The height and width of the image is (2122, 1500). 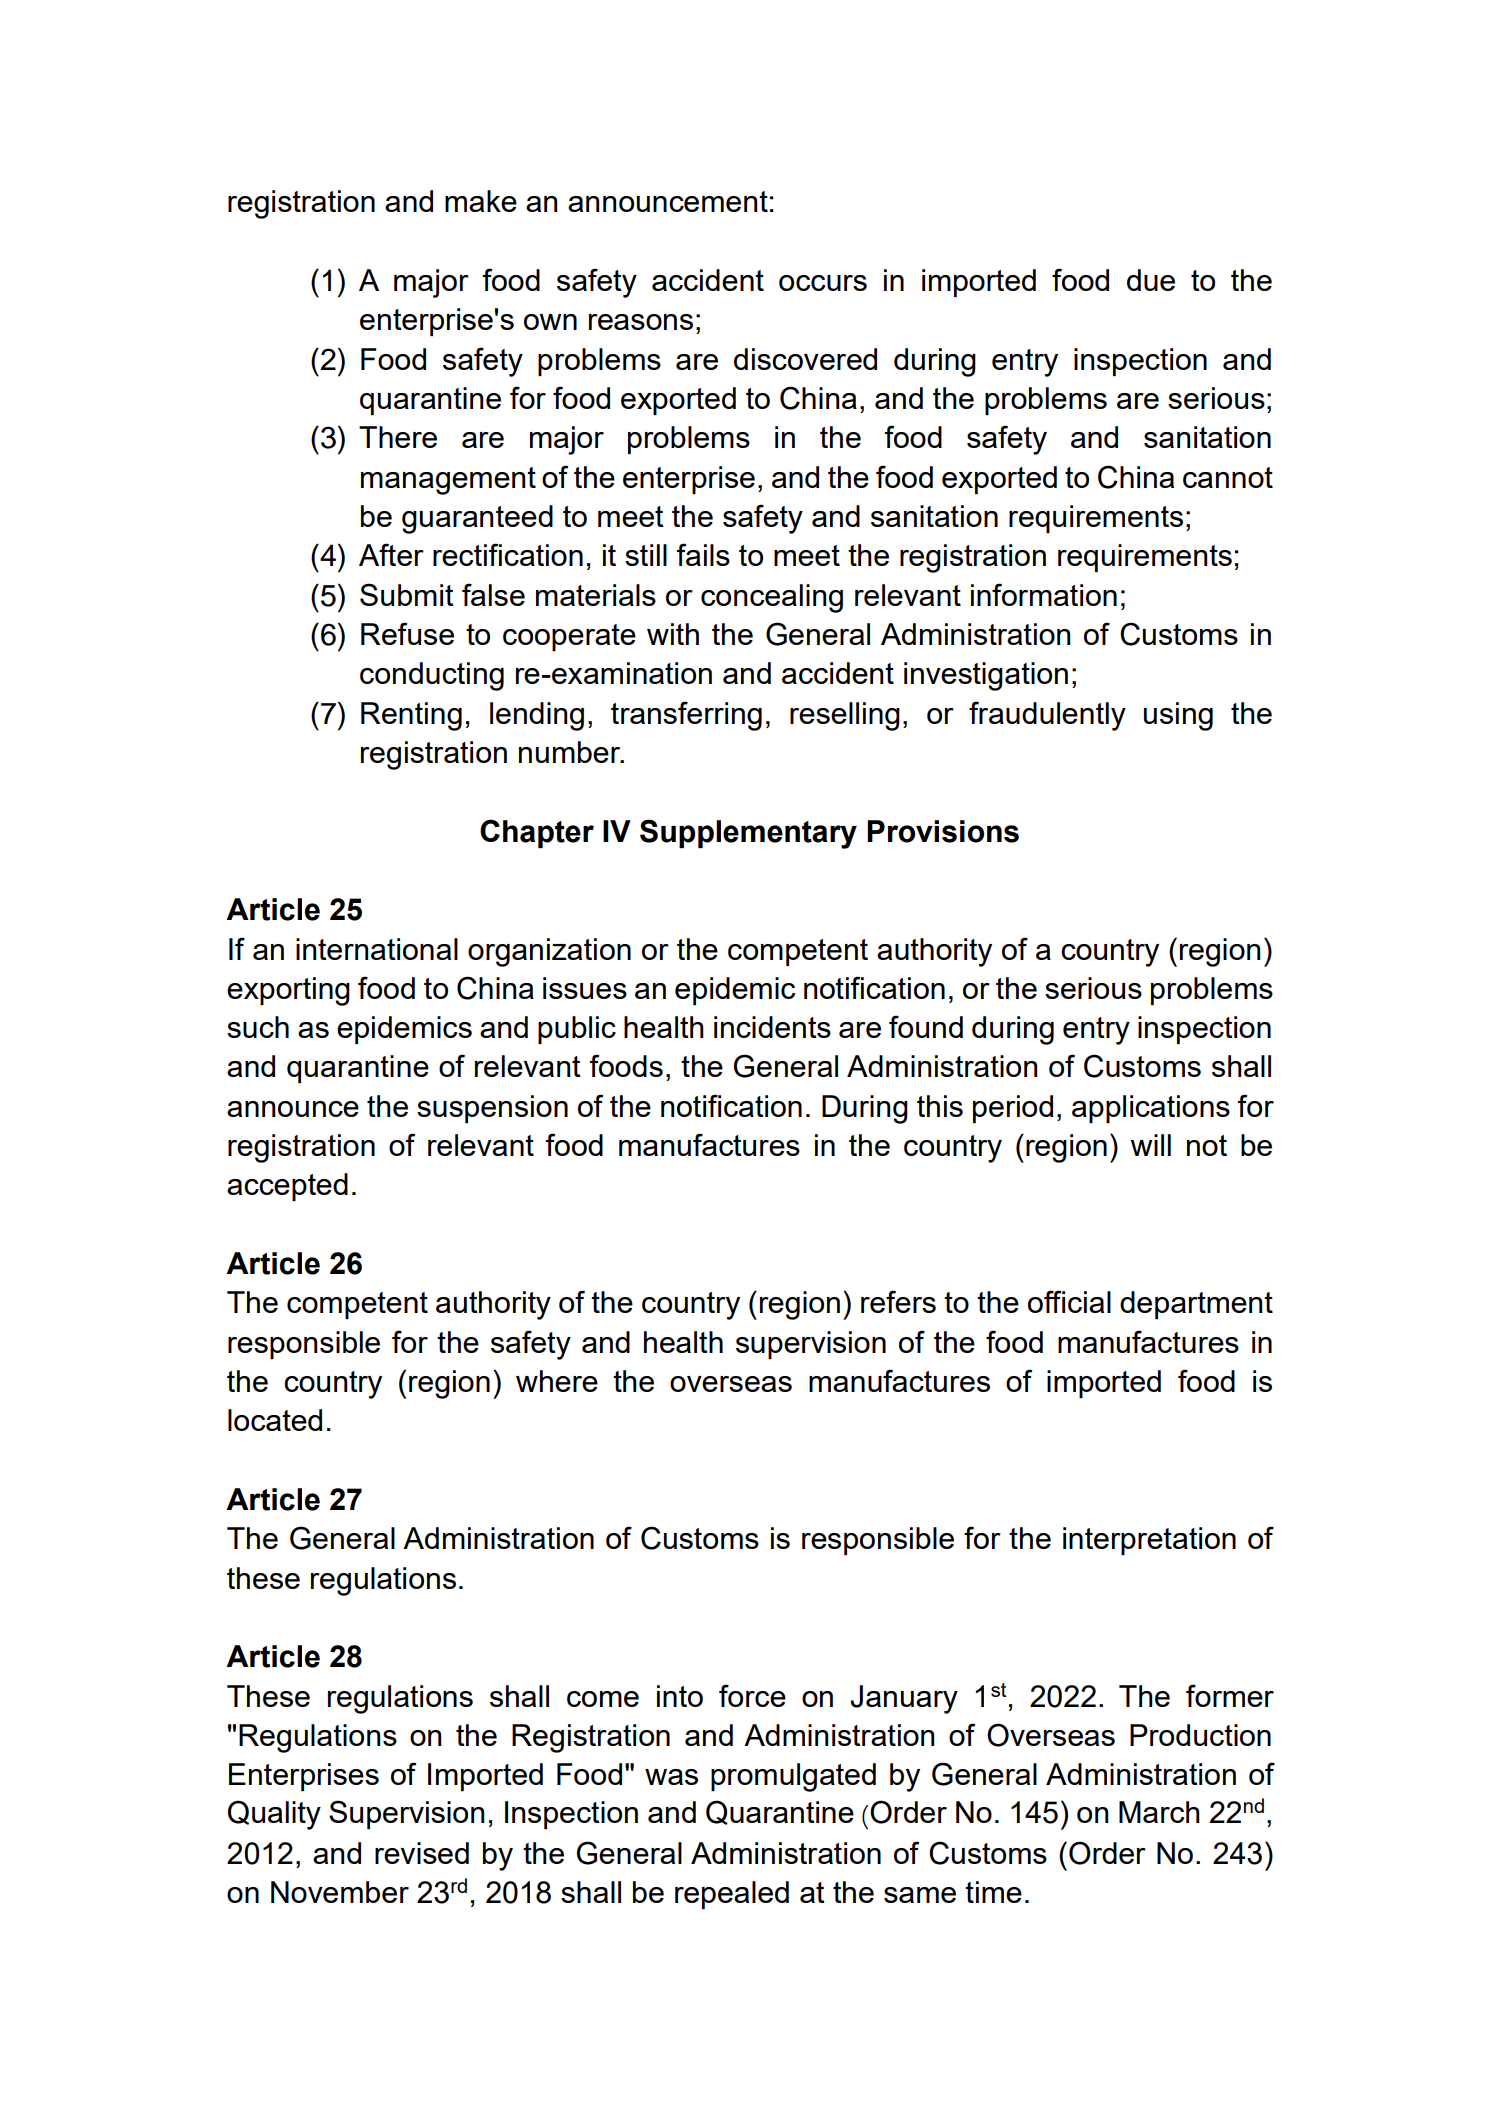 I want to click on concealing, so click(x=772, y=598).
